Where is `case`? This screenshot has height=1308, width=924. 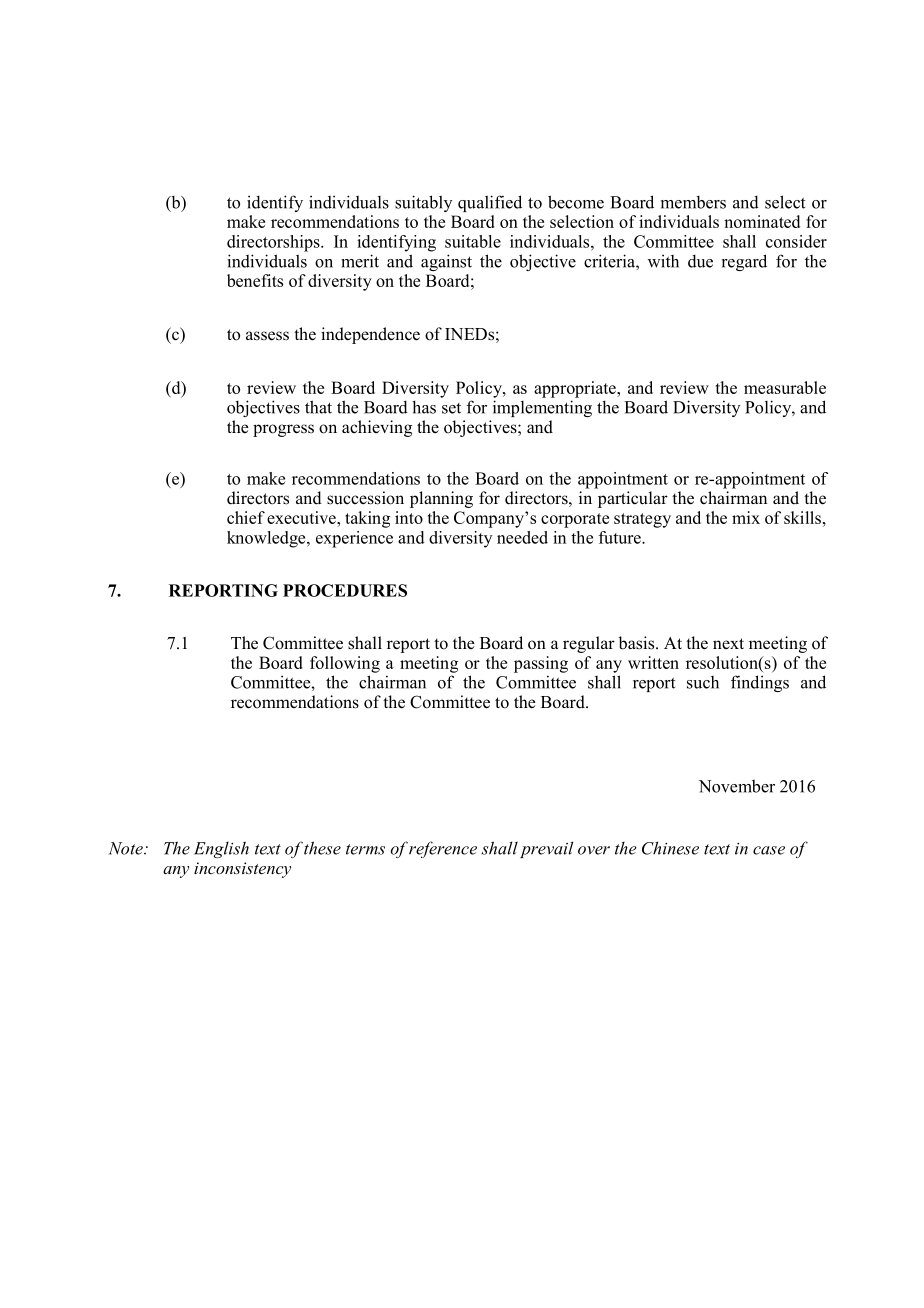
case is located at coordinates (769, 850).
